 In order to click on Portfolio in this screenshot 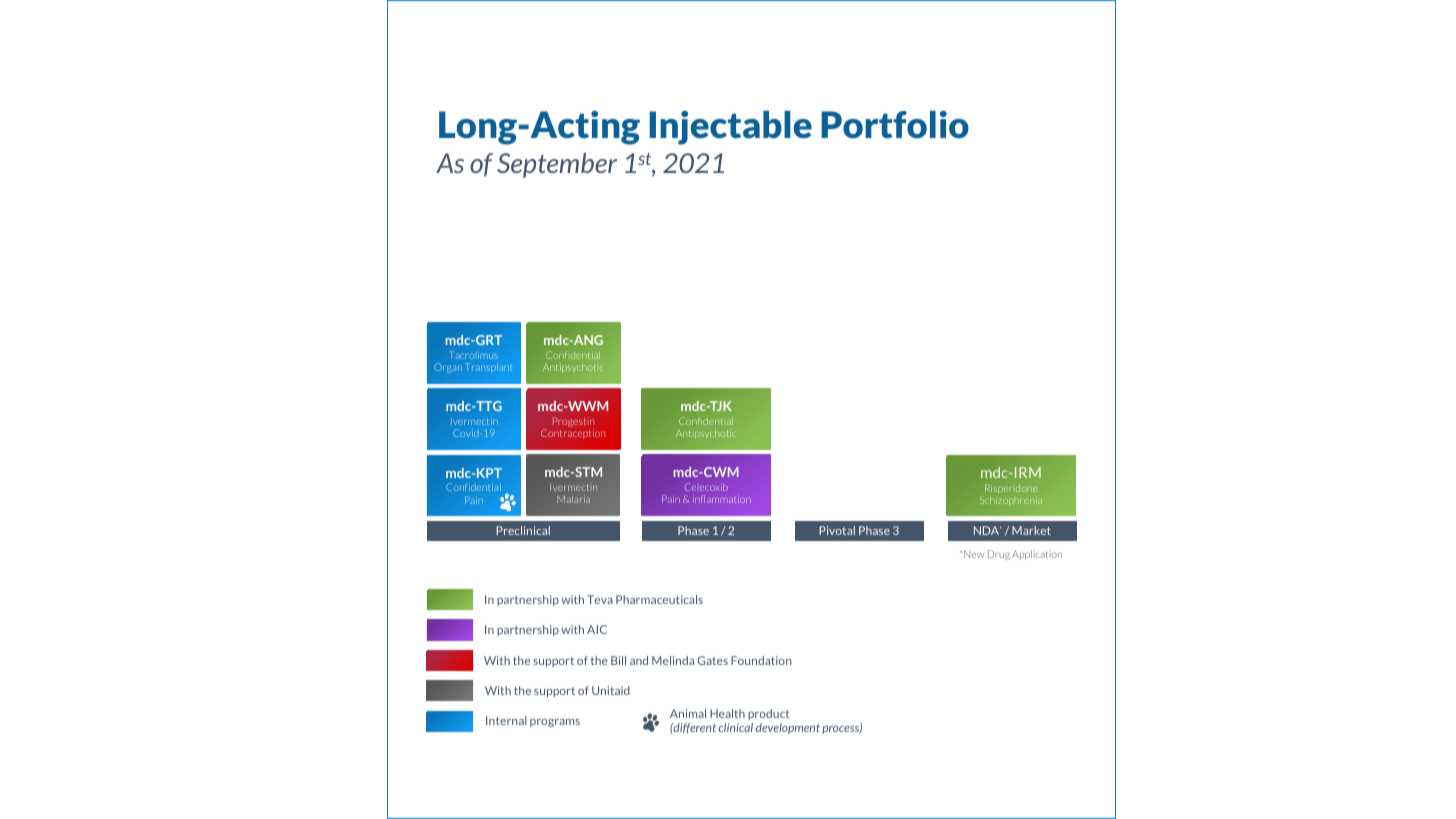, I will do `click(895, 124)`.
